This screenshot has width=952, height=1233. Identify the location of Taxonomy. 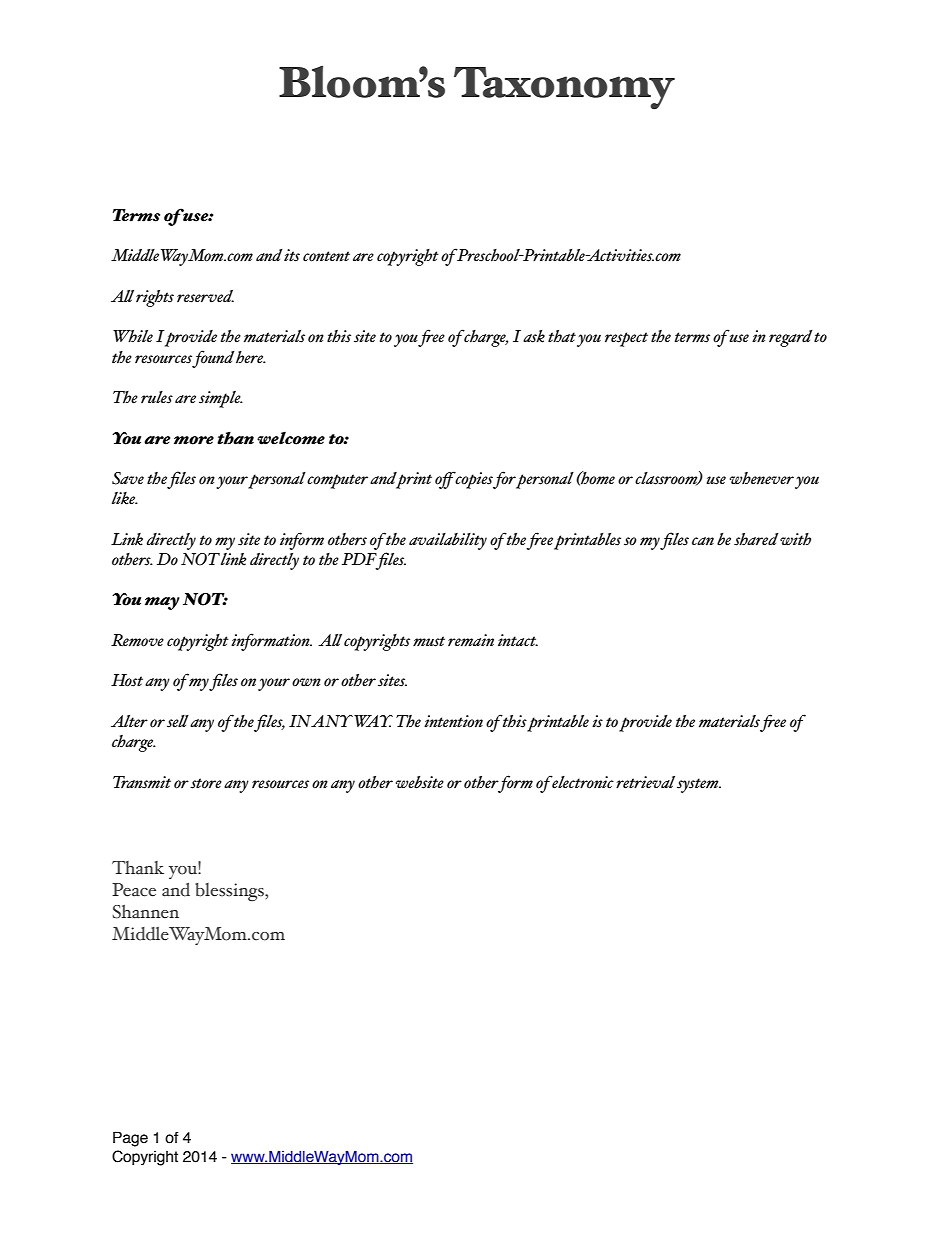
(564, 88).
